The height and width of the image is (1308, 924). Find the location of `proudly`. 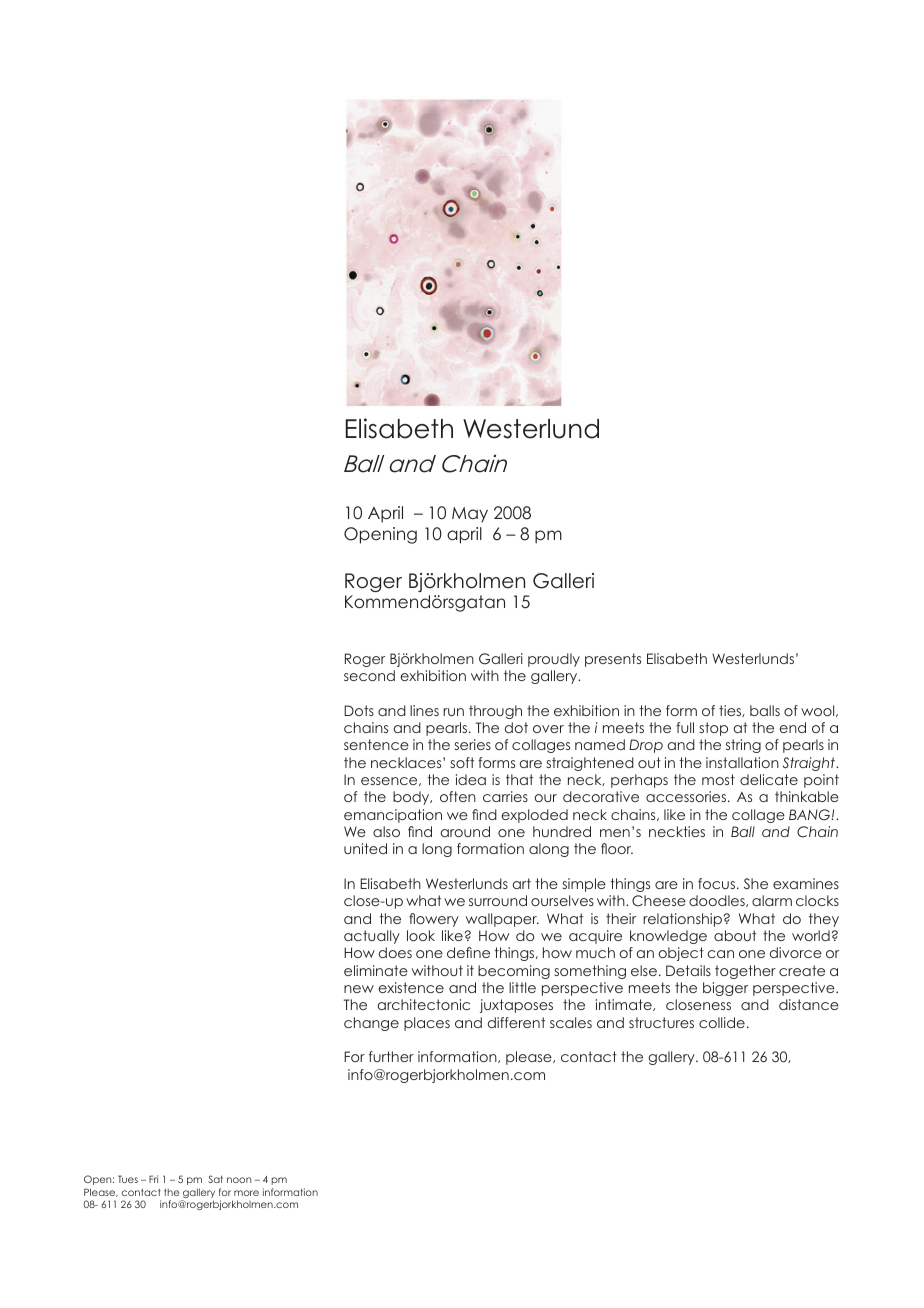

proudly is located at coordinates (554, 660).
